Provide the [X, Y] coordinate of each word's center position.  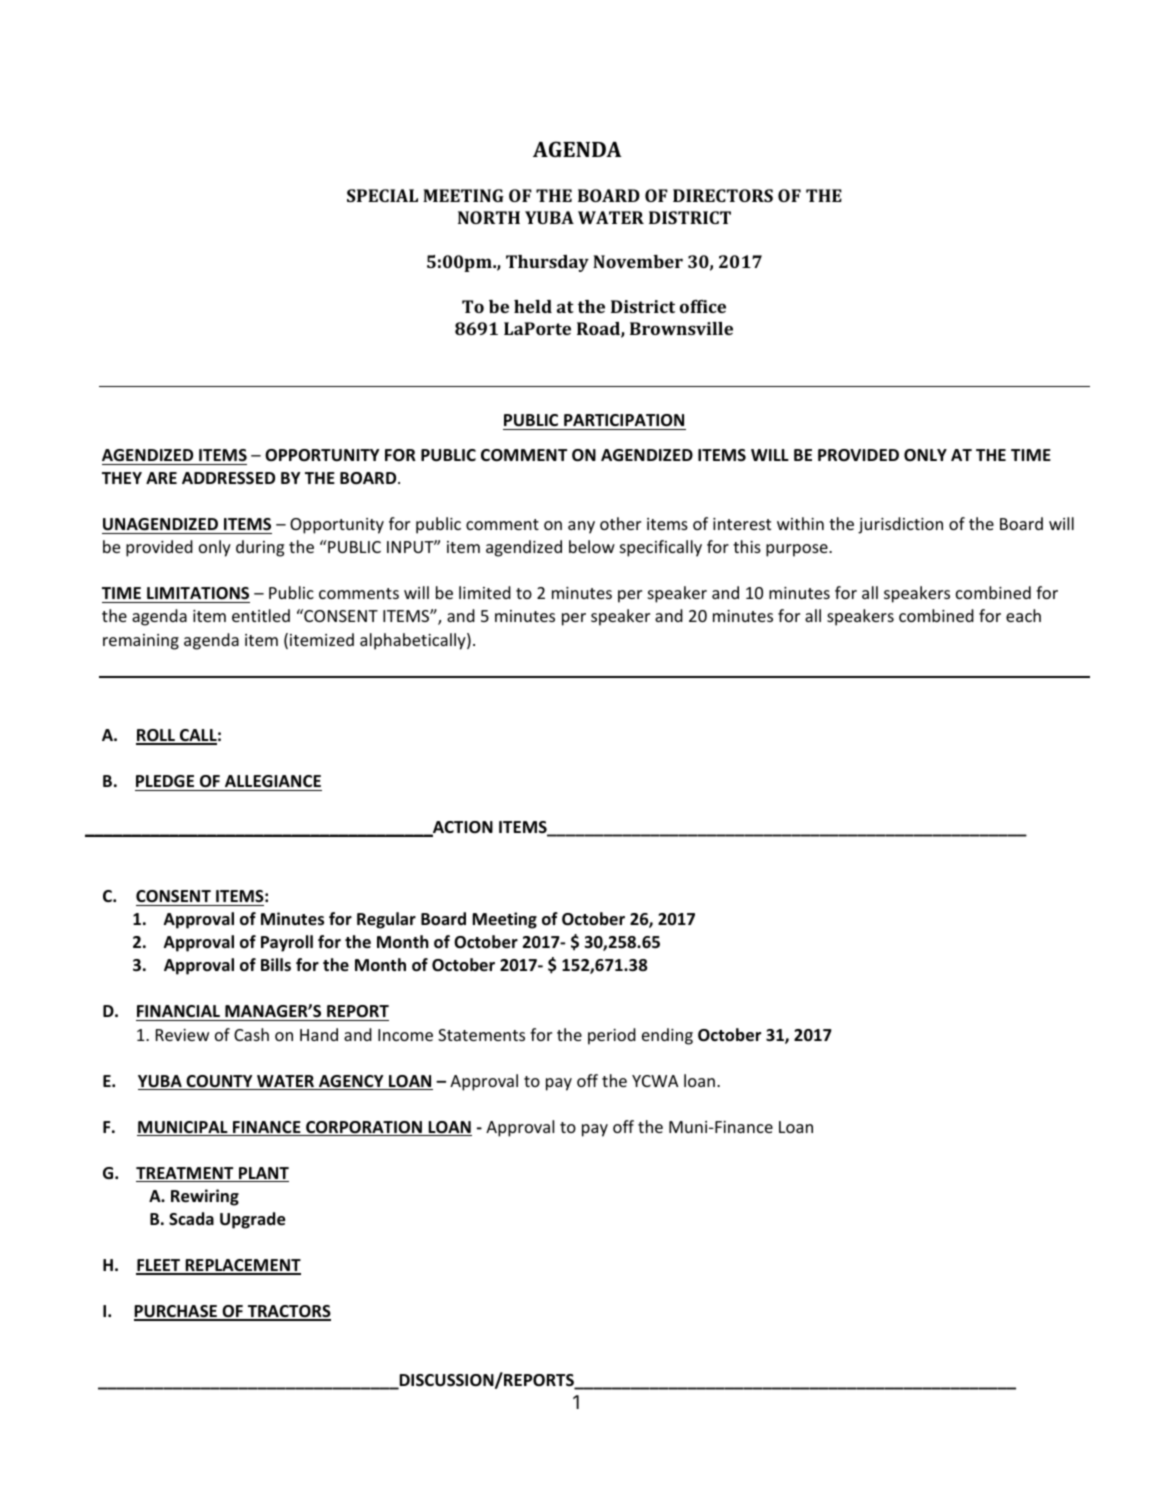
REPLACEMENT [242, 1266]
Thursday [547, 263]
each [1023, 615]
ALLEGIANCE [273, 781]
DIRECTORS [723, 195]
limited [485, 592]
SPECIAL [382, 195]
